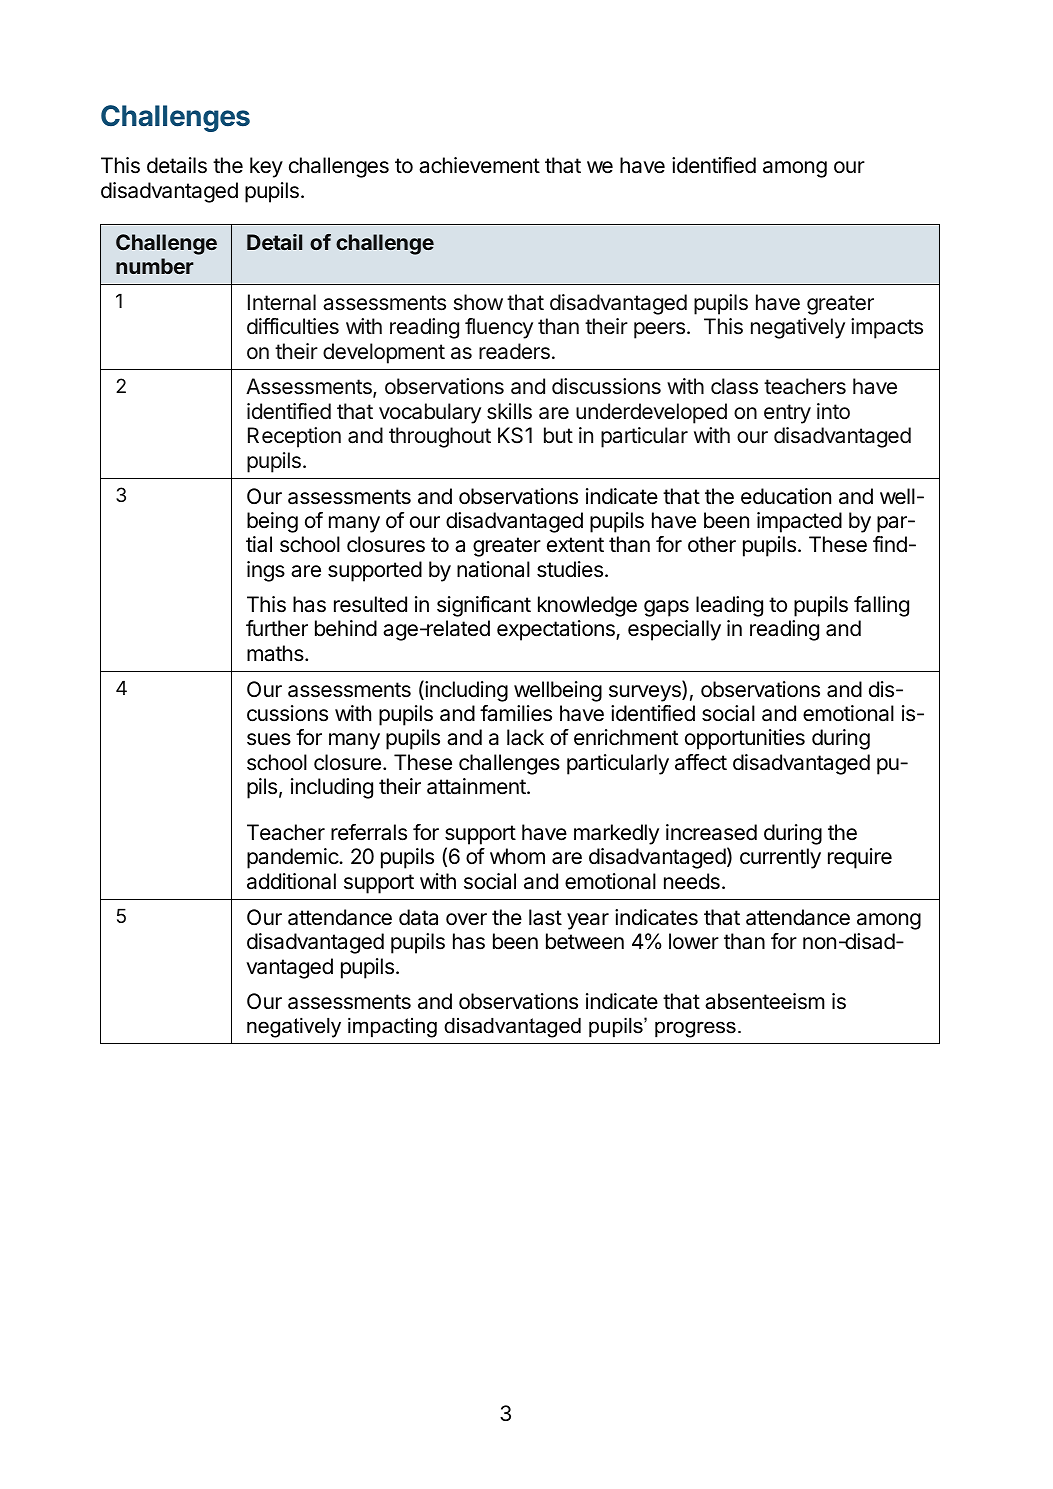 The width and height of the page is (1053, 1489). Describe the element at coordinates (887, 328) in the page. I see `impacts` at that location.
